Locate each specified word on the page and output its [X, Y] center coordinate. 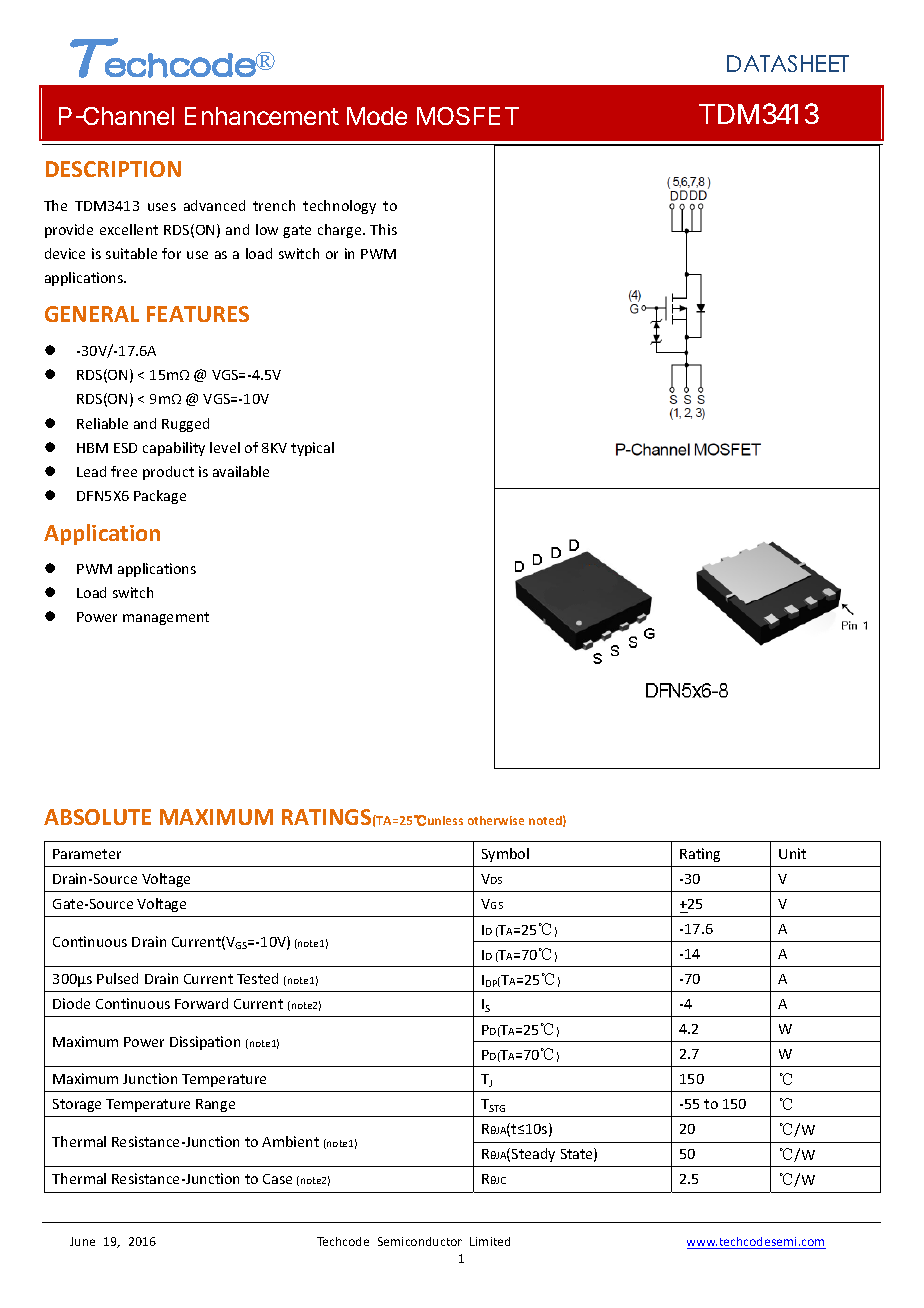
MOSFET [468, 116]
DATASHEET [788, 63]
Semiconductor [420, 1241]
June [82, 1241]
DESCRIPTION [113, 169]
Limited [490, 1241]
